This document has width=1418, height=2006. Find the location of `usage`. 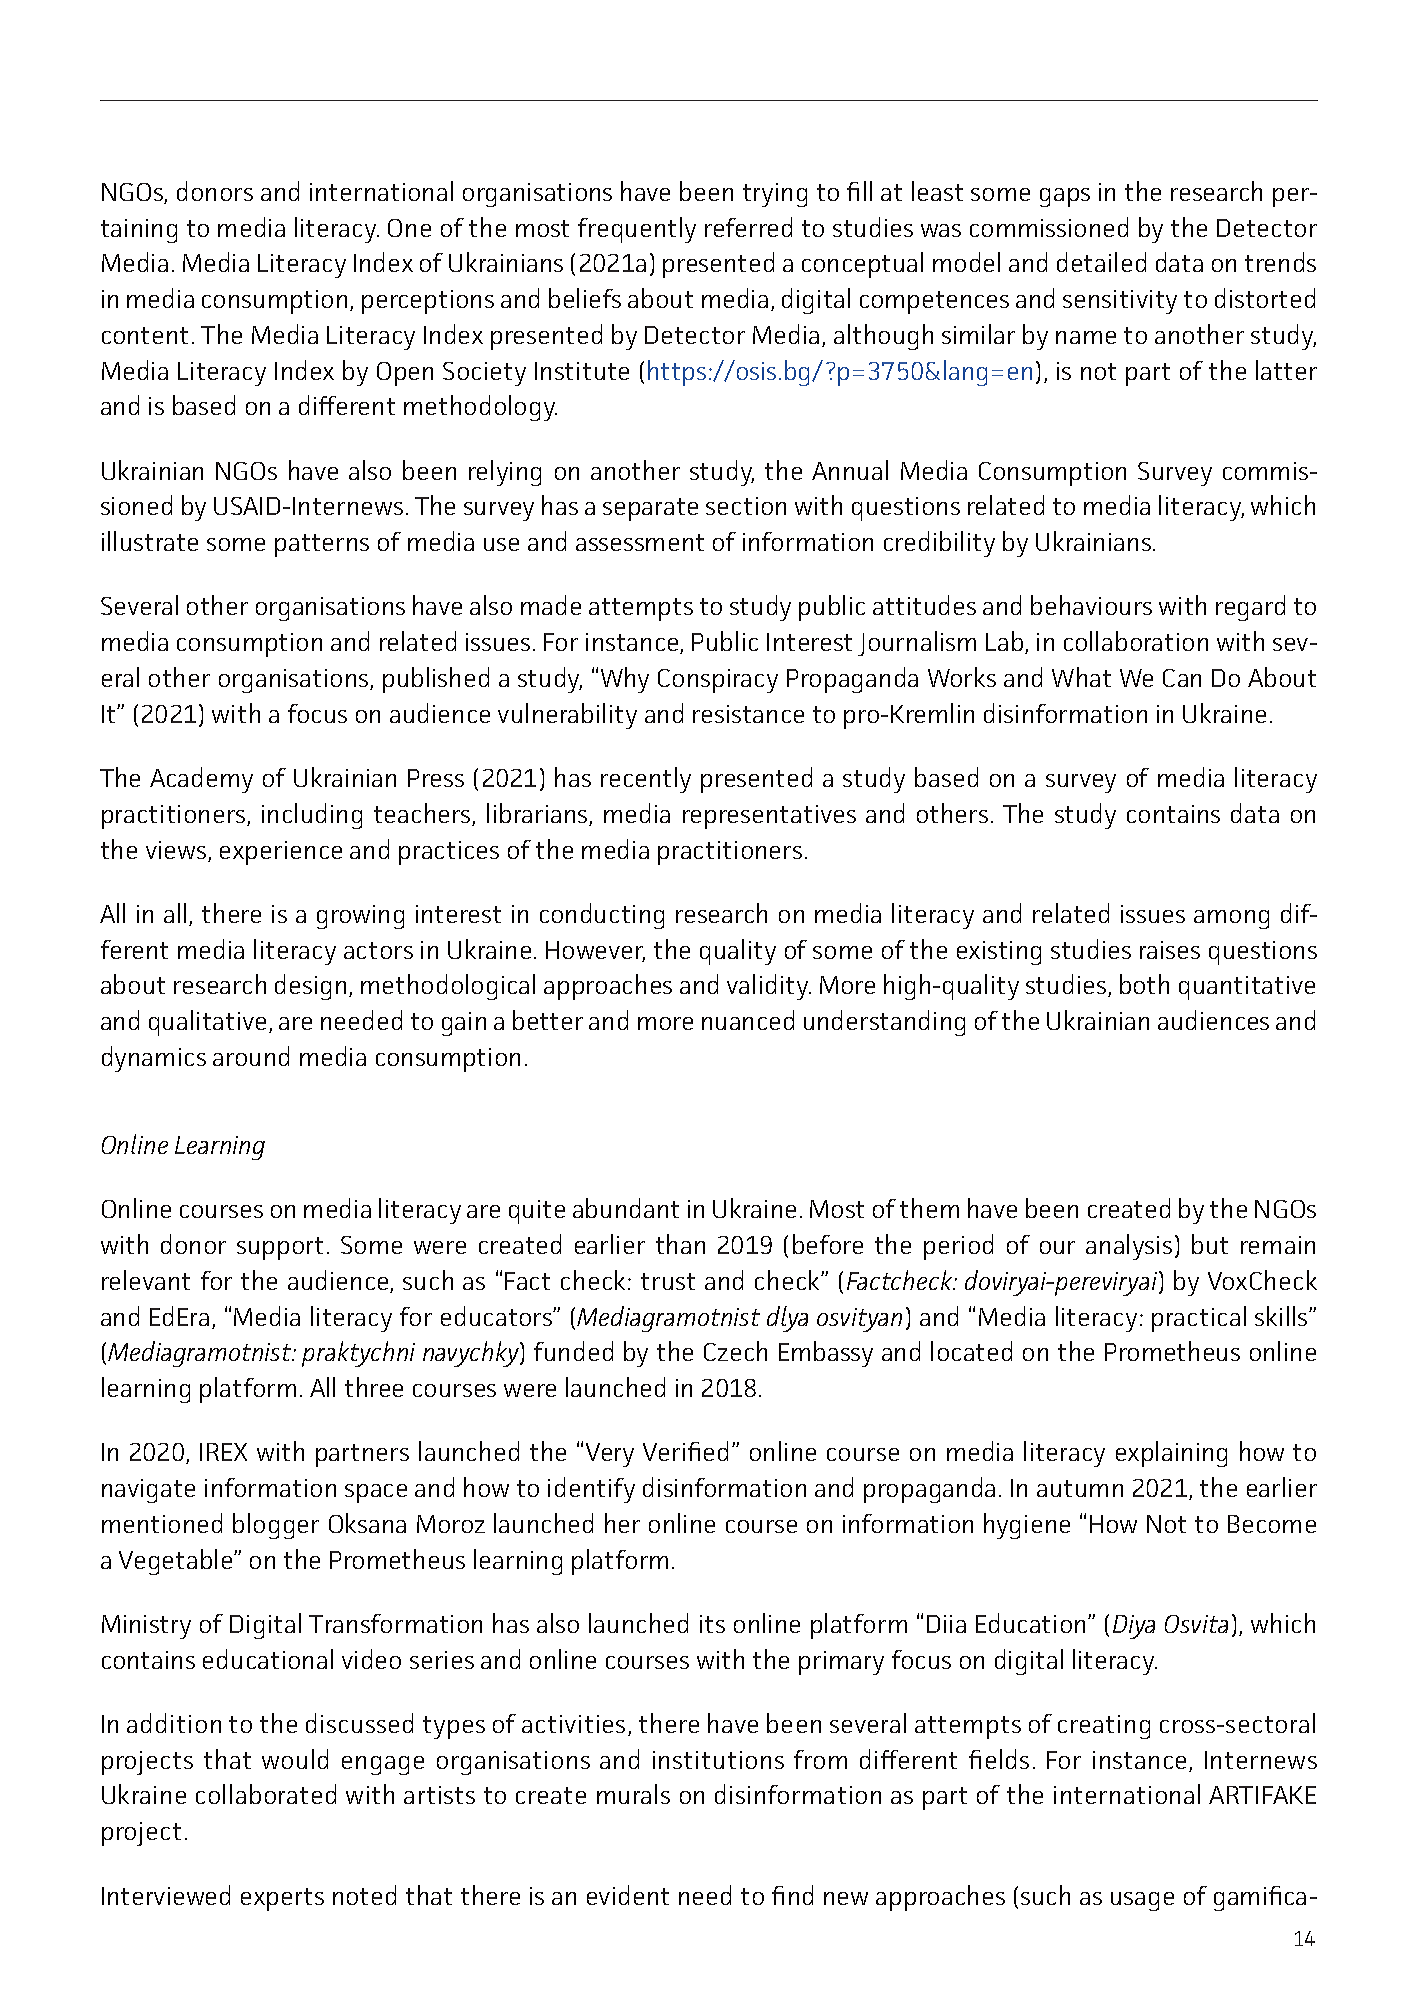

usage is located at coordinates (1142, 1901).
